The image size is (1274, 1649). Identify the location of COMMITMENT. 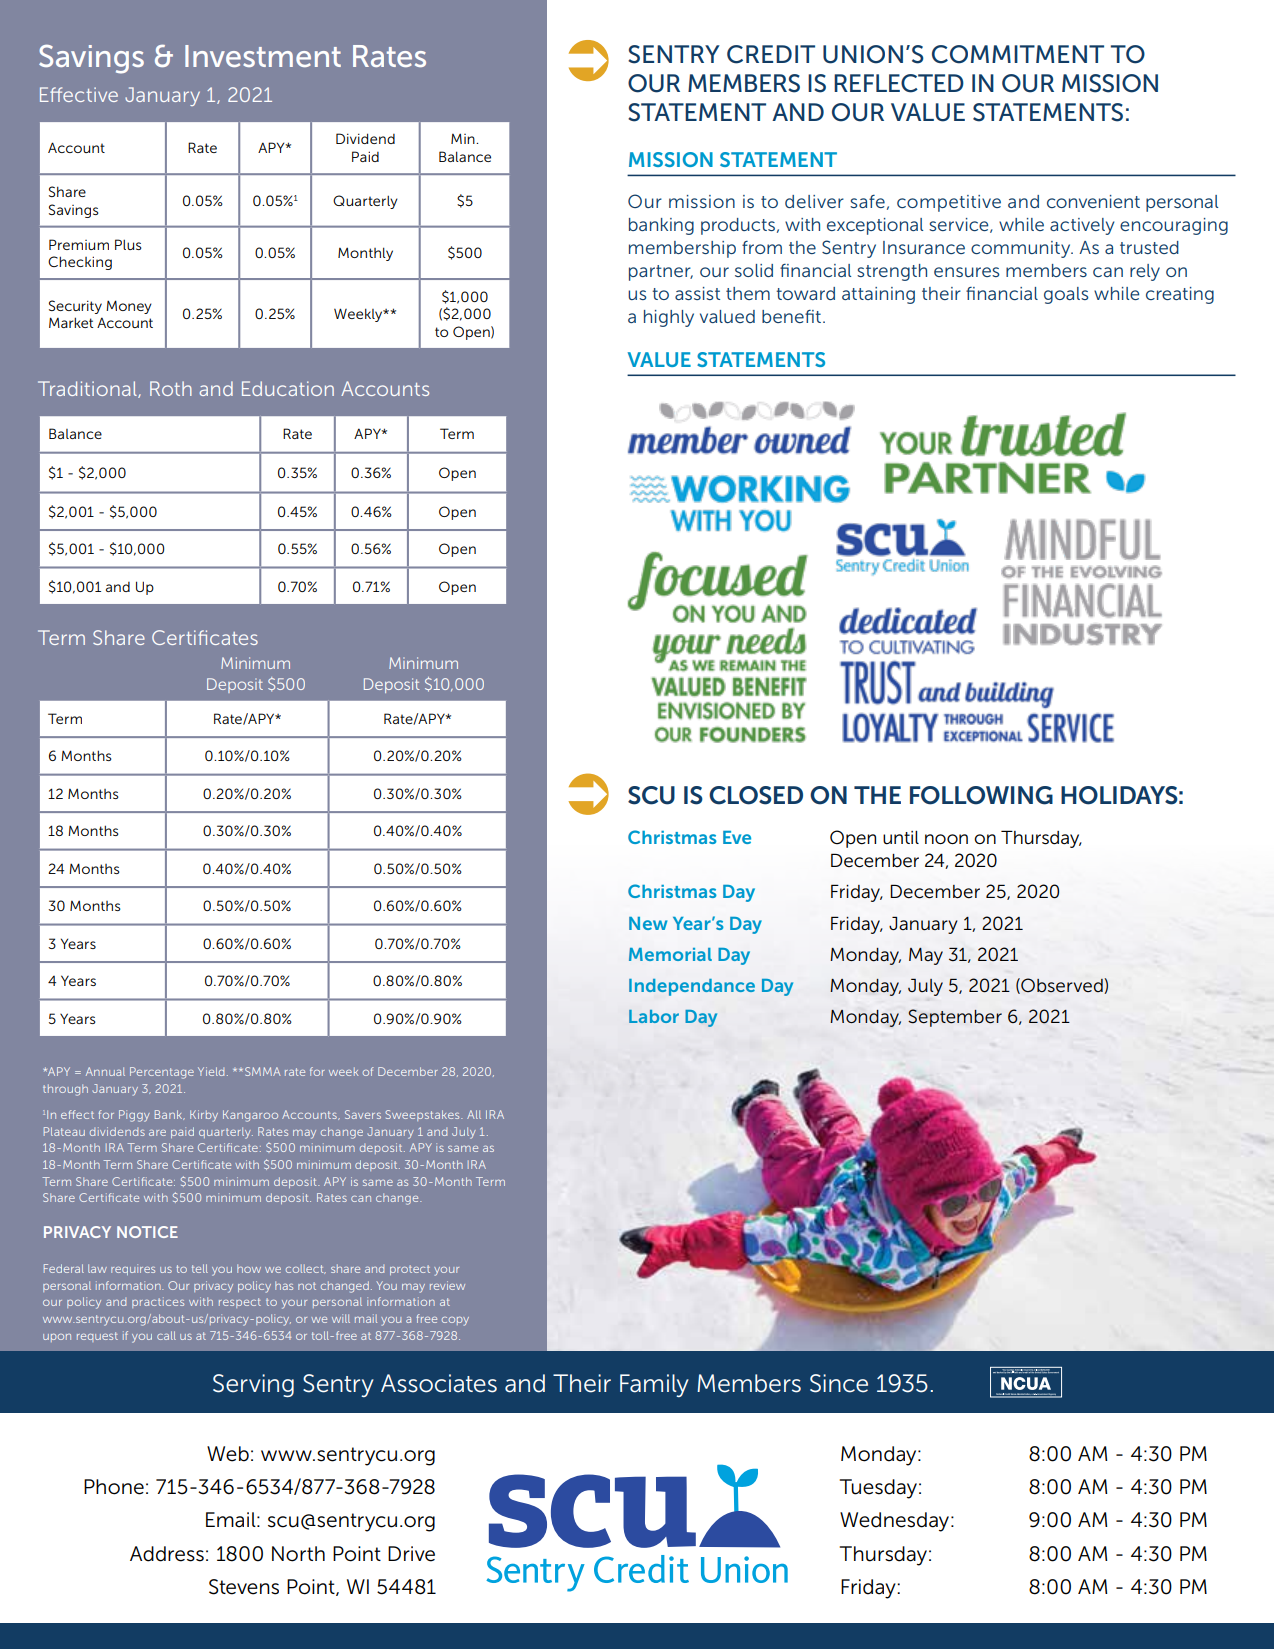
(1018, 54).
